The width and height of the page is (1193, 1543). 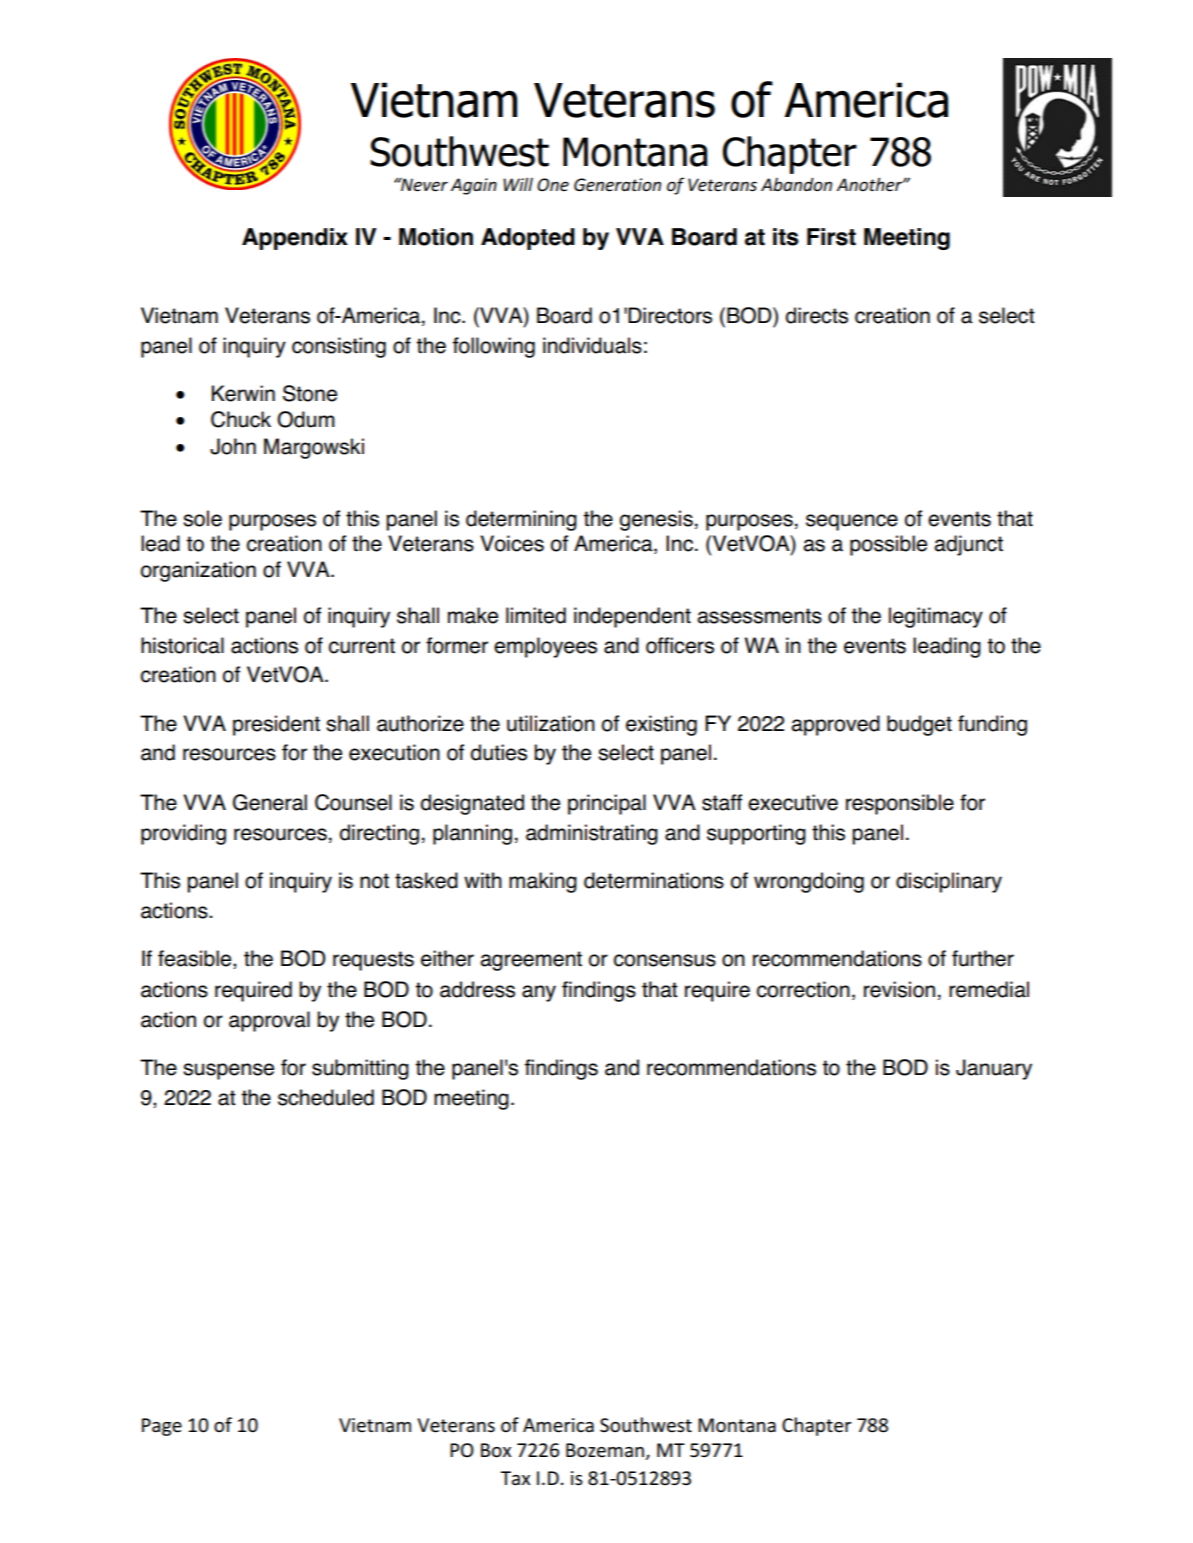 I want to click on First, so click(x=831, y=237).
